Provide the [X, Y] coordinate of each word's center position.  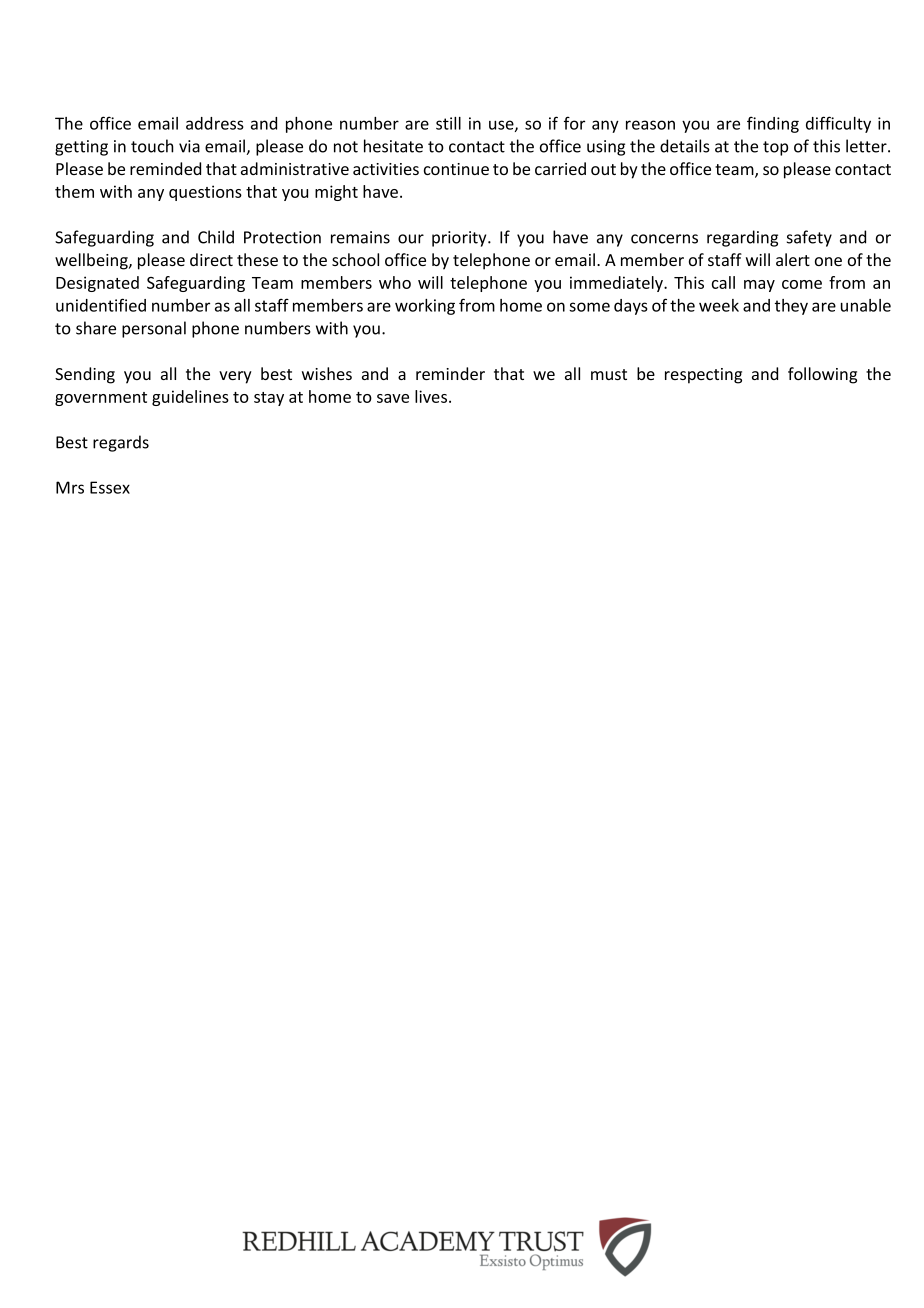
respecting [703, 376]
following [822, 375]
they [791, 307]
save [393, 398]
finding [773, 124]
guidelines [190, 398]
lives [432, 396]
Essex [110, 487]
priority [460, 239]
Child [216, 237]
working [425, 307]
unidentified [101, 305]
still [448, 123]
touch [152, 146]
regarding [742, 238]
